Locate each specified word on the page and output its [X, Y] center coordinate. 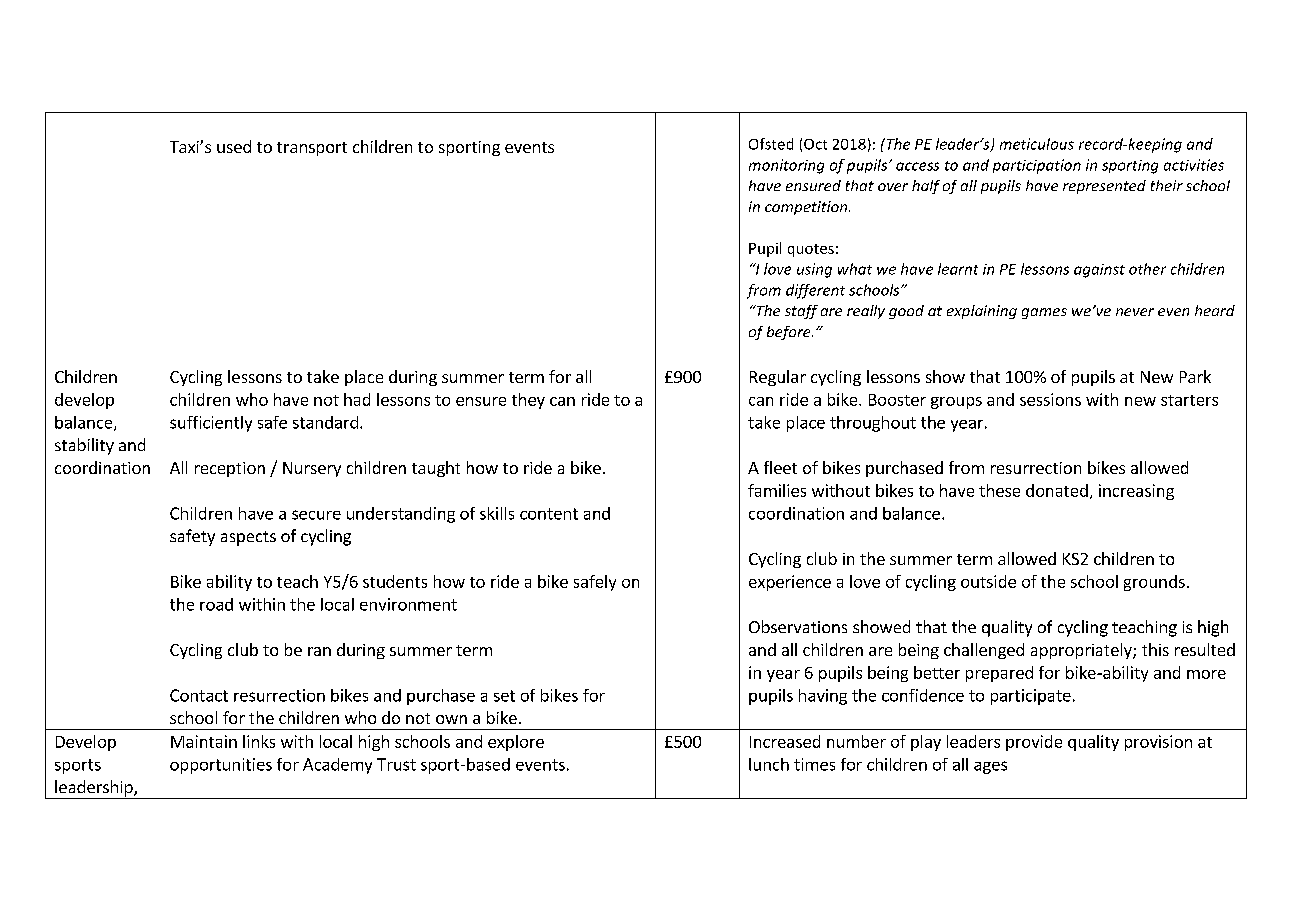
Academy [337, 766]
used [234, 146]
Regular [778, 378]
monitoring [786, 166]
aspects [248, 538]
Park [1195, 376]
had [357, 399]
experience [790, 583]
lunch [769, 764]
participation [1037, 166]
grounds [1154, 583]
